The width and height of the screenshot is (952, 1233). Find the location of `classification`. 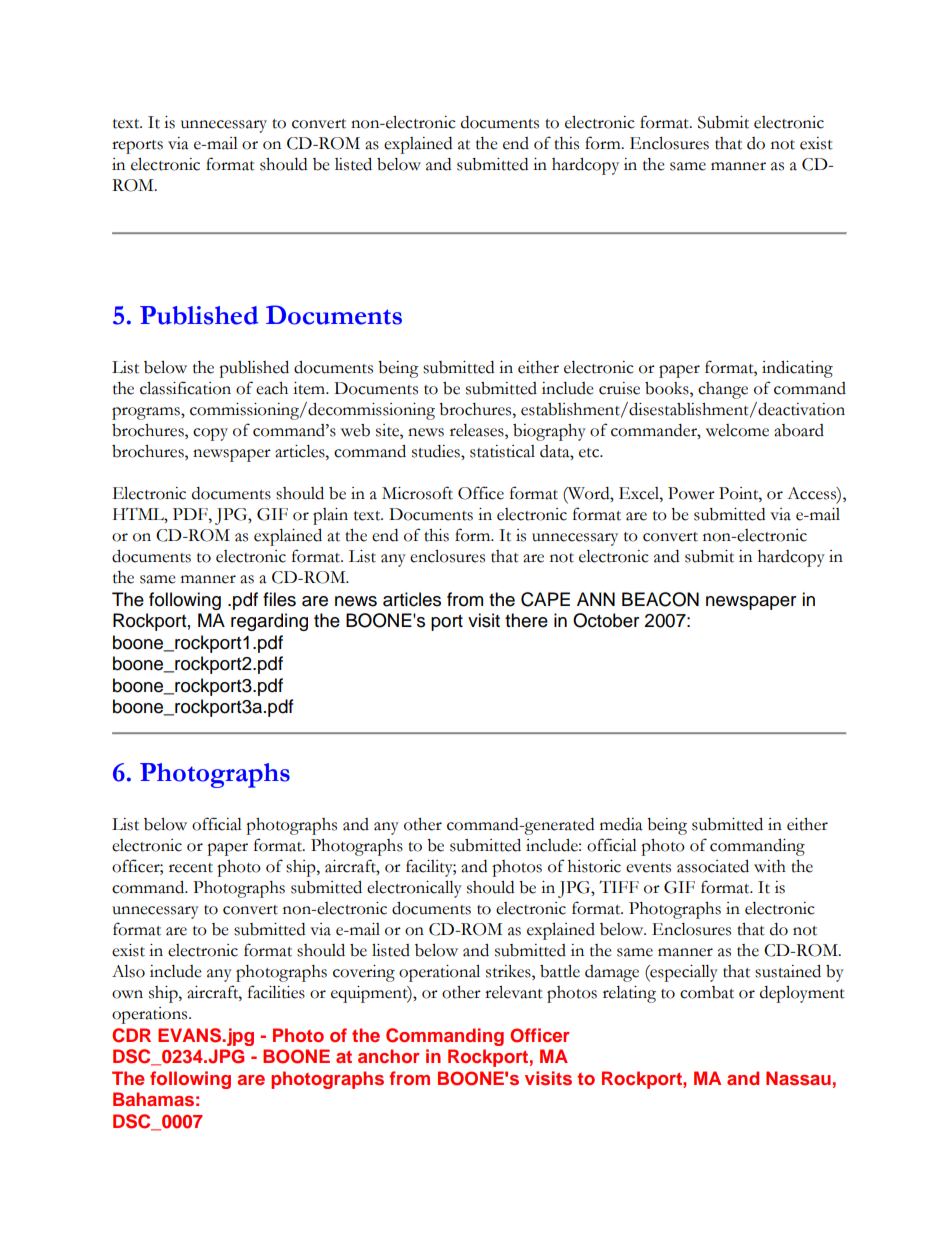

classification is located at coordinates (185, 388).
